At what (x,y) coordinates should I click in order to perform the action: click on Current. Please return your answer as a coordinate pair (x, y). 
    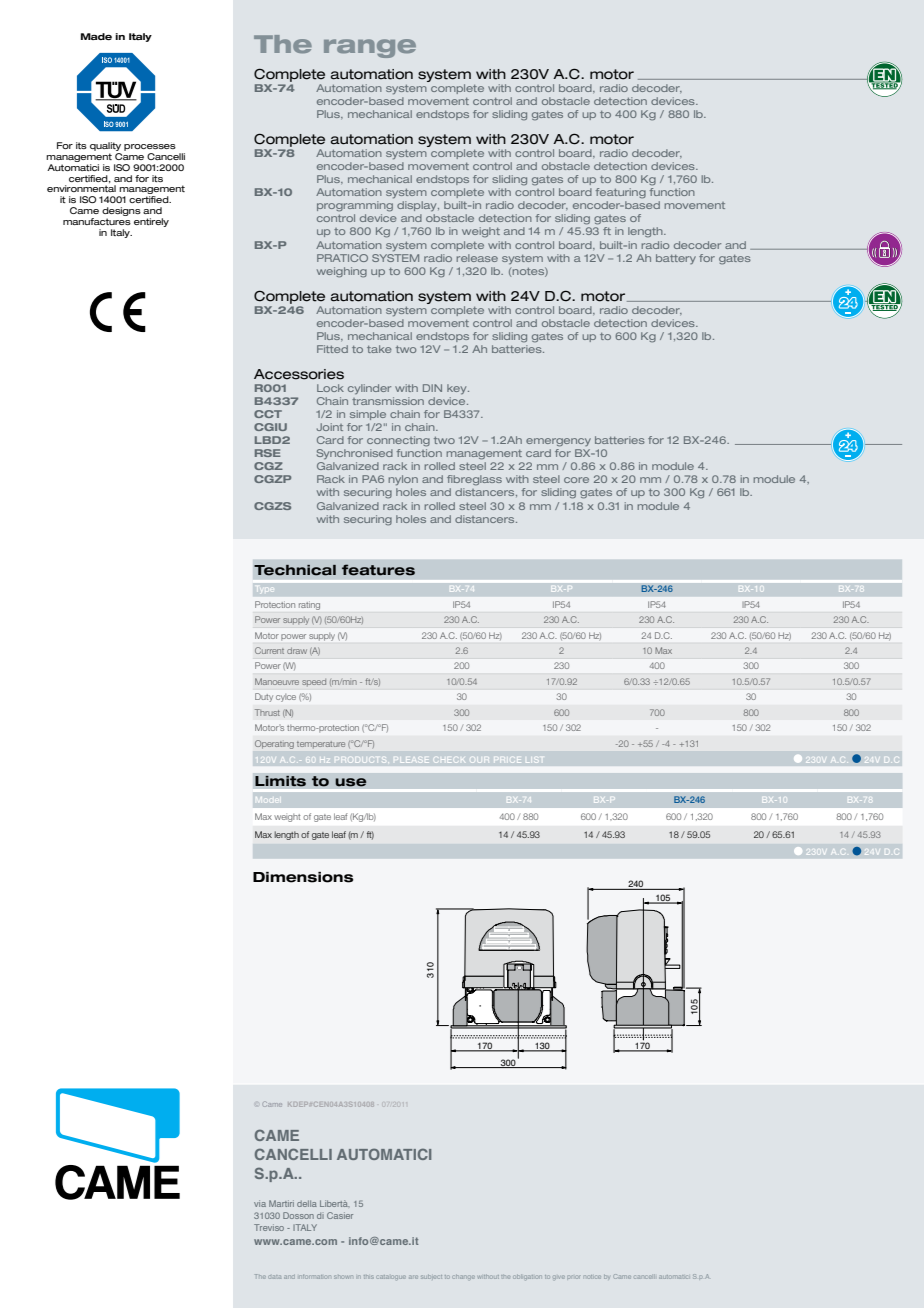
    Looking at the image, I should click on (269, 650).
